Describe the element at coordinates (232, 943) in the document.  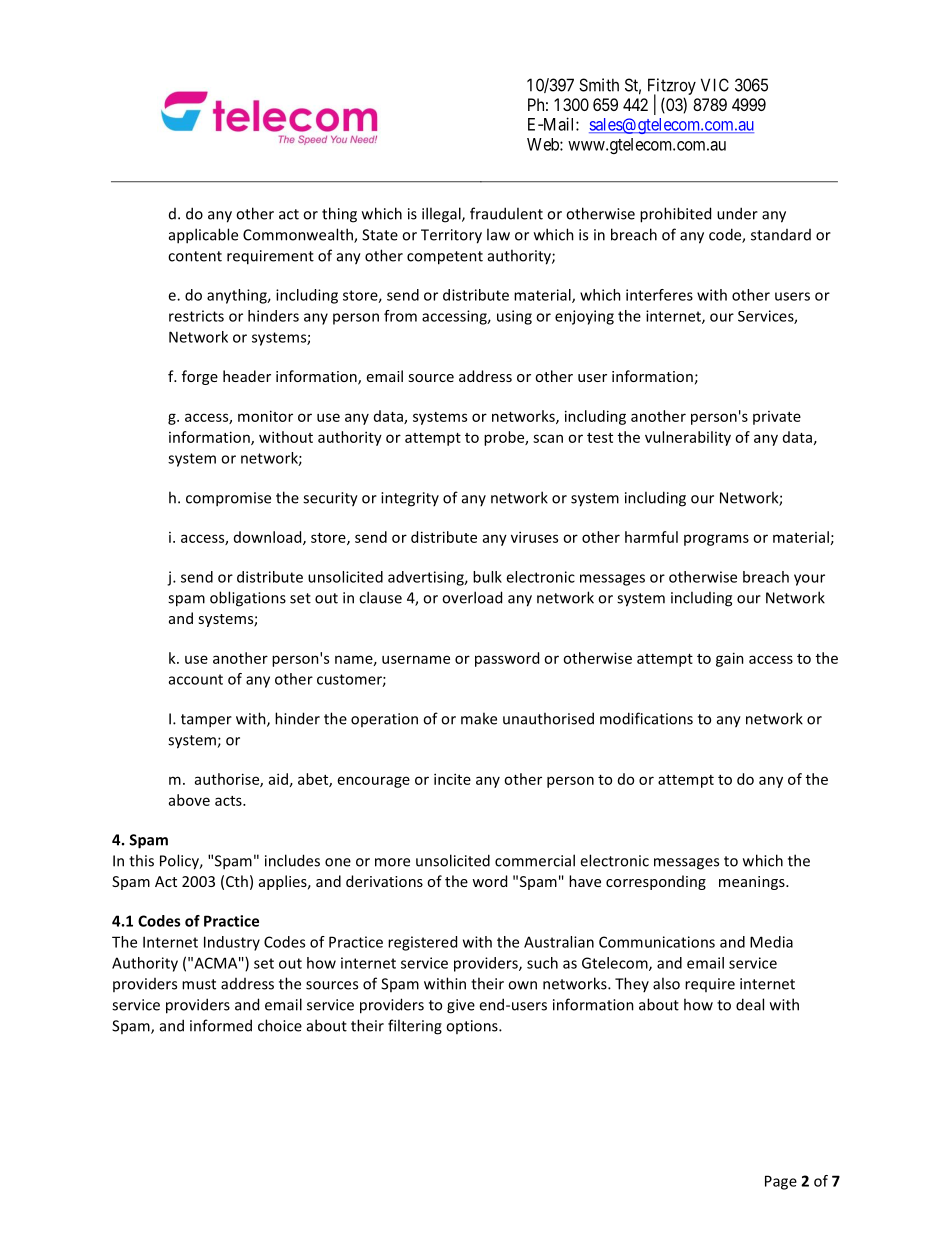
I see `Industry` at that location.
